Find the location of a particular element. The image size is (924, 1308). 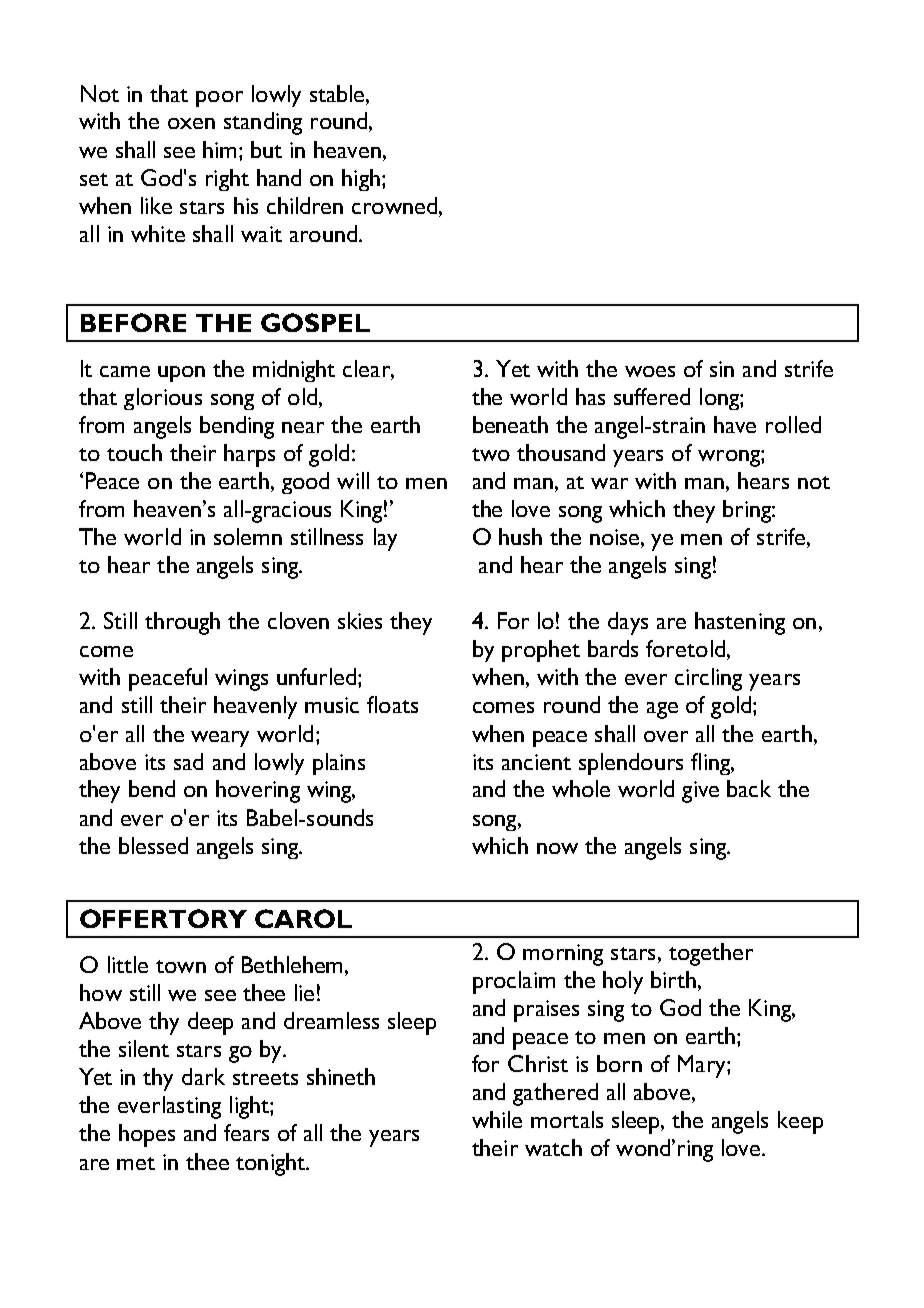

woes is located at coordinates (650, 371).
